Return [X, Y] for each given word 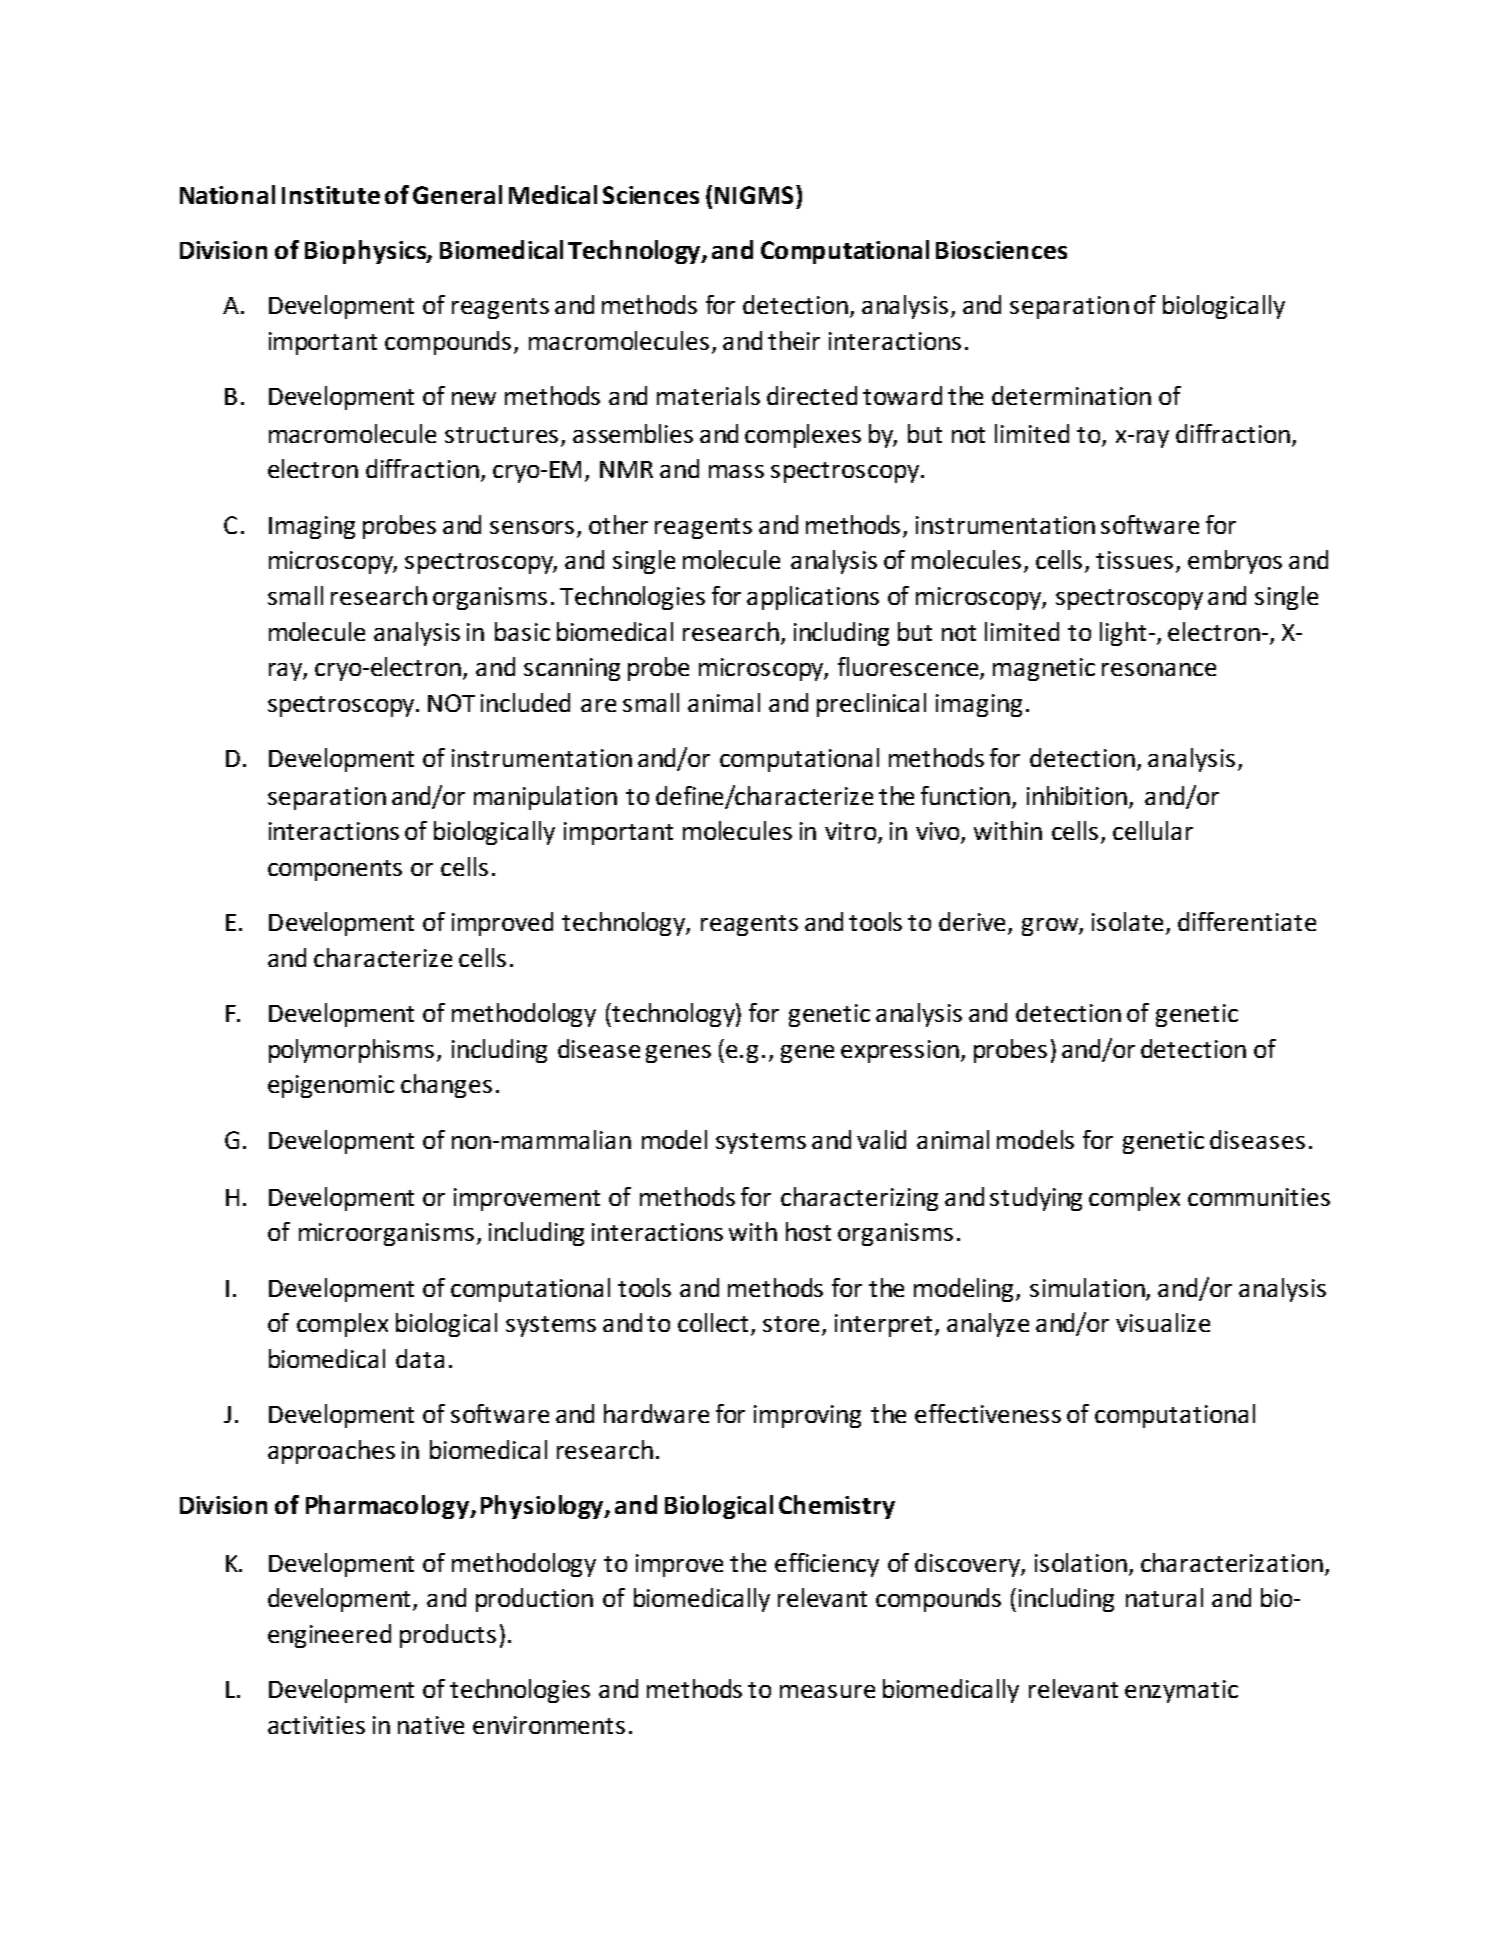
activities [316, 1725]
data [420, 1358]
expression [901, 1051]
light [1123, 634]
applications [813, 598]
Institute [331, 195]
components [335, 870]
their [794, 340]
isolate [1129, 923]
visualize [1163, 1322]
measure [827, 1691]
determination [1071, 395]
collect [715, 1324]
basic [522, 631]
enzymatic [1181, 1691]
